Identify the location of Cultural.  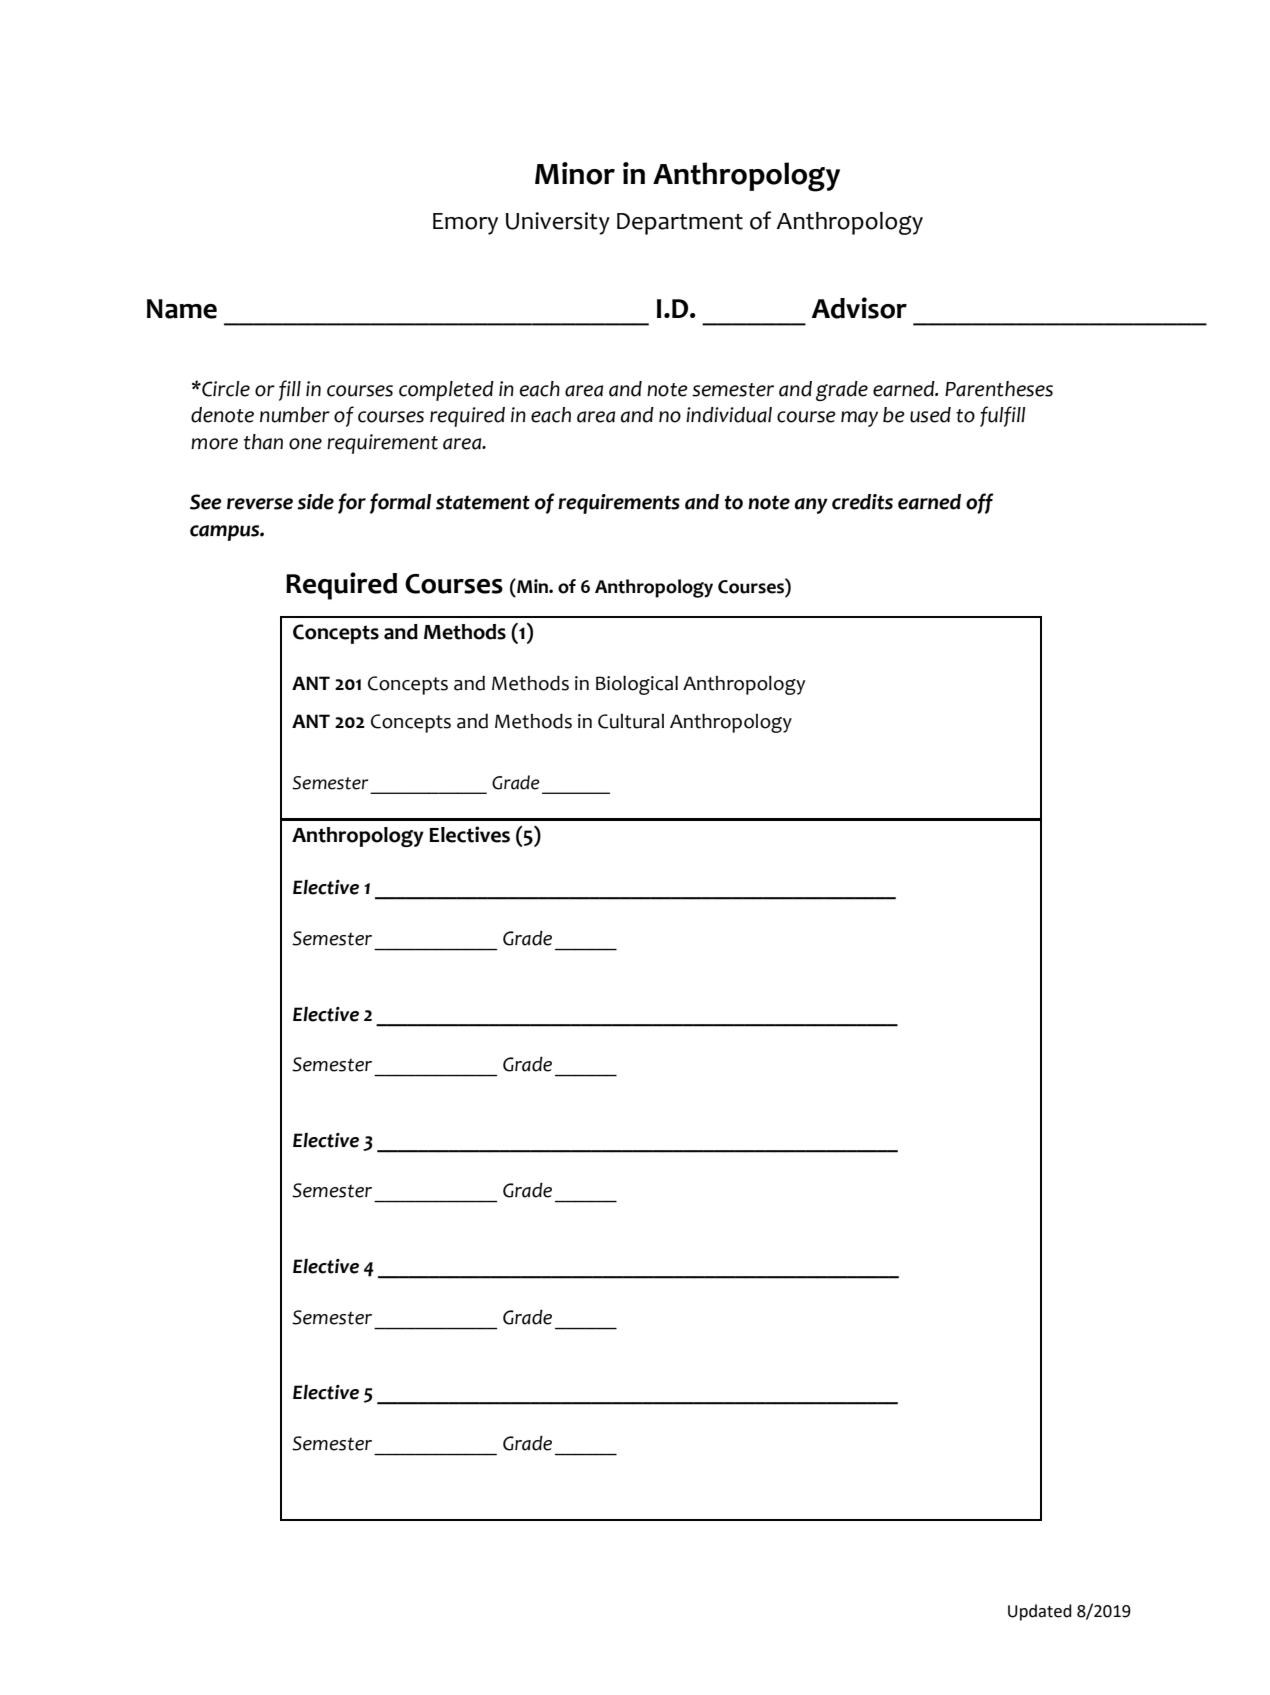
(631, 721).
